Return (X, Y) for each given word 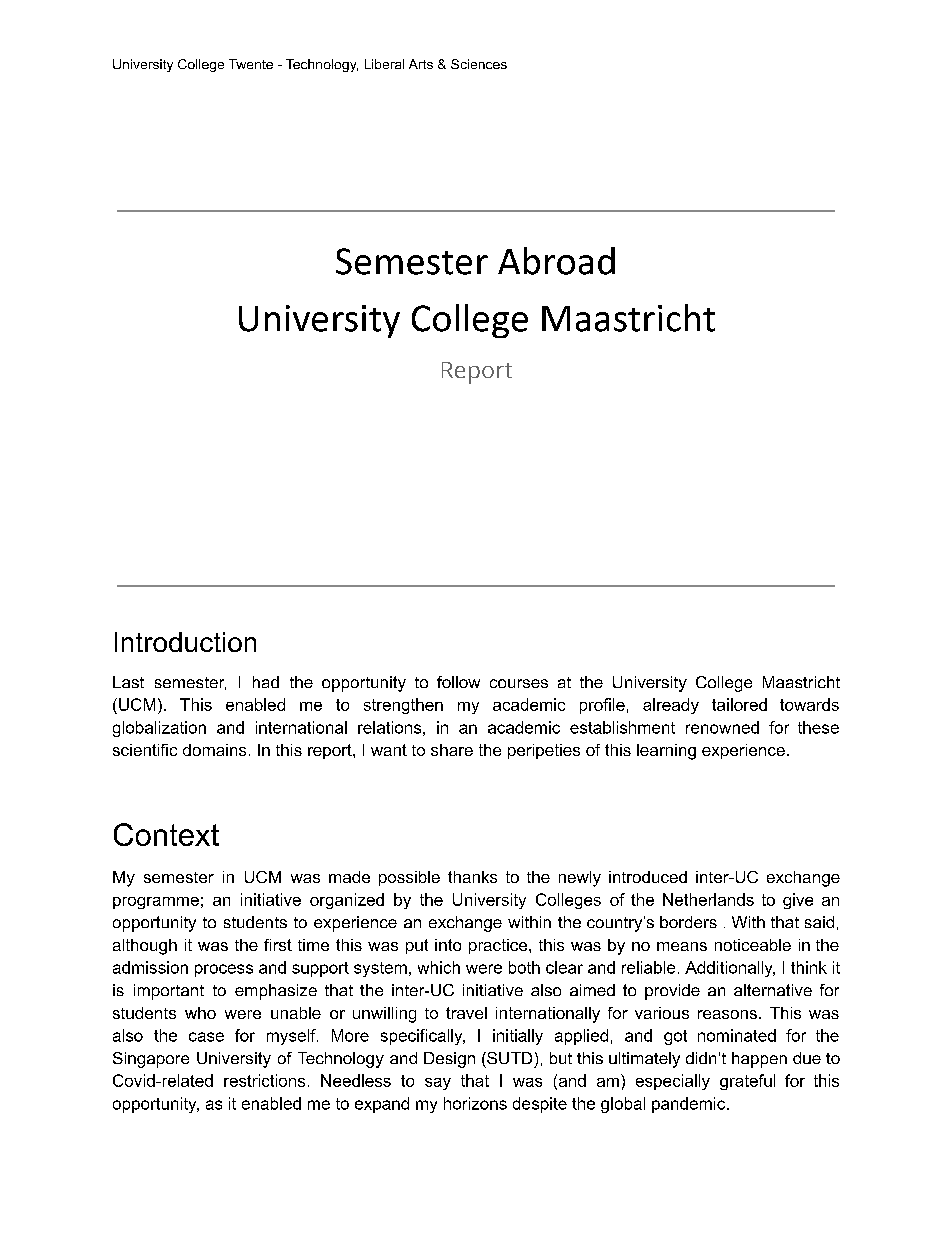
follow (458, 682)
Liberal (384, 64)
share (452, 750)
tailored (739, 704)
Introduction (185, 642)
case (206, 1037)
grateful (747, 1082)
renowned (722, 727)
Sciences (479, 64)
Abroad (556, 261)
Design (449, 1060)
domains (214, 750)
